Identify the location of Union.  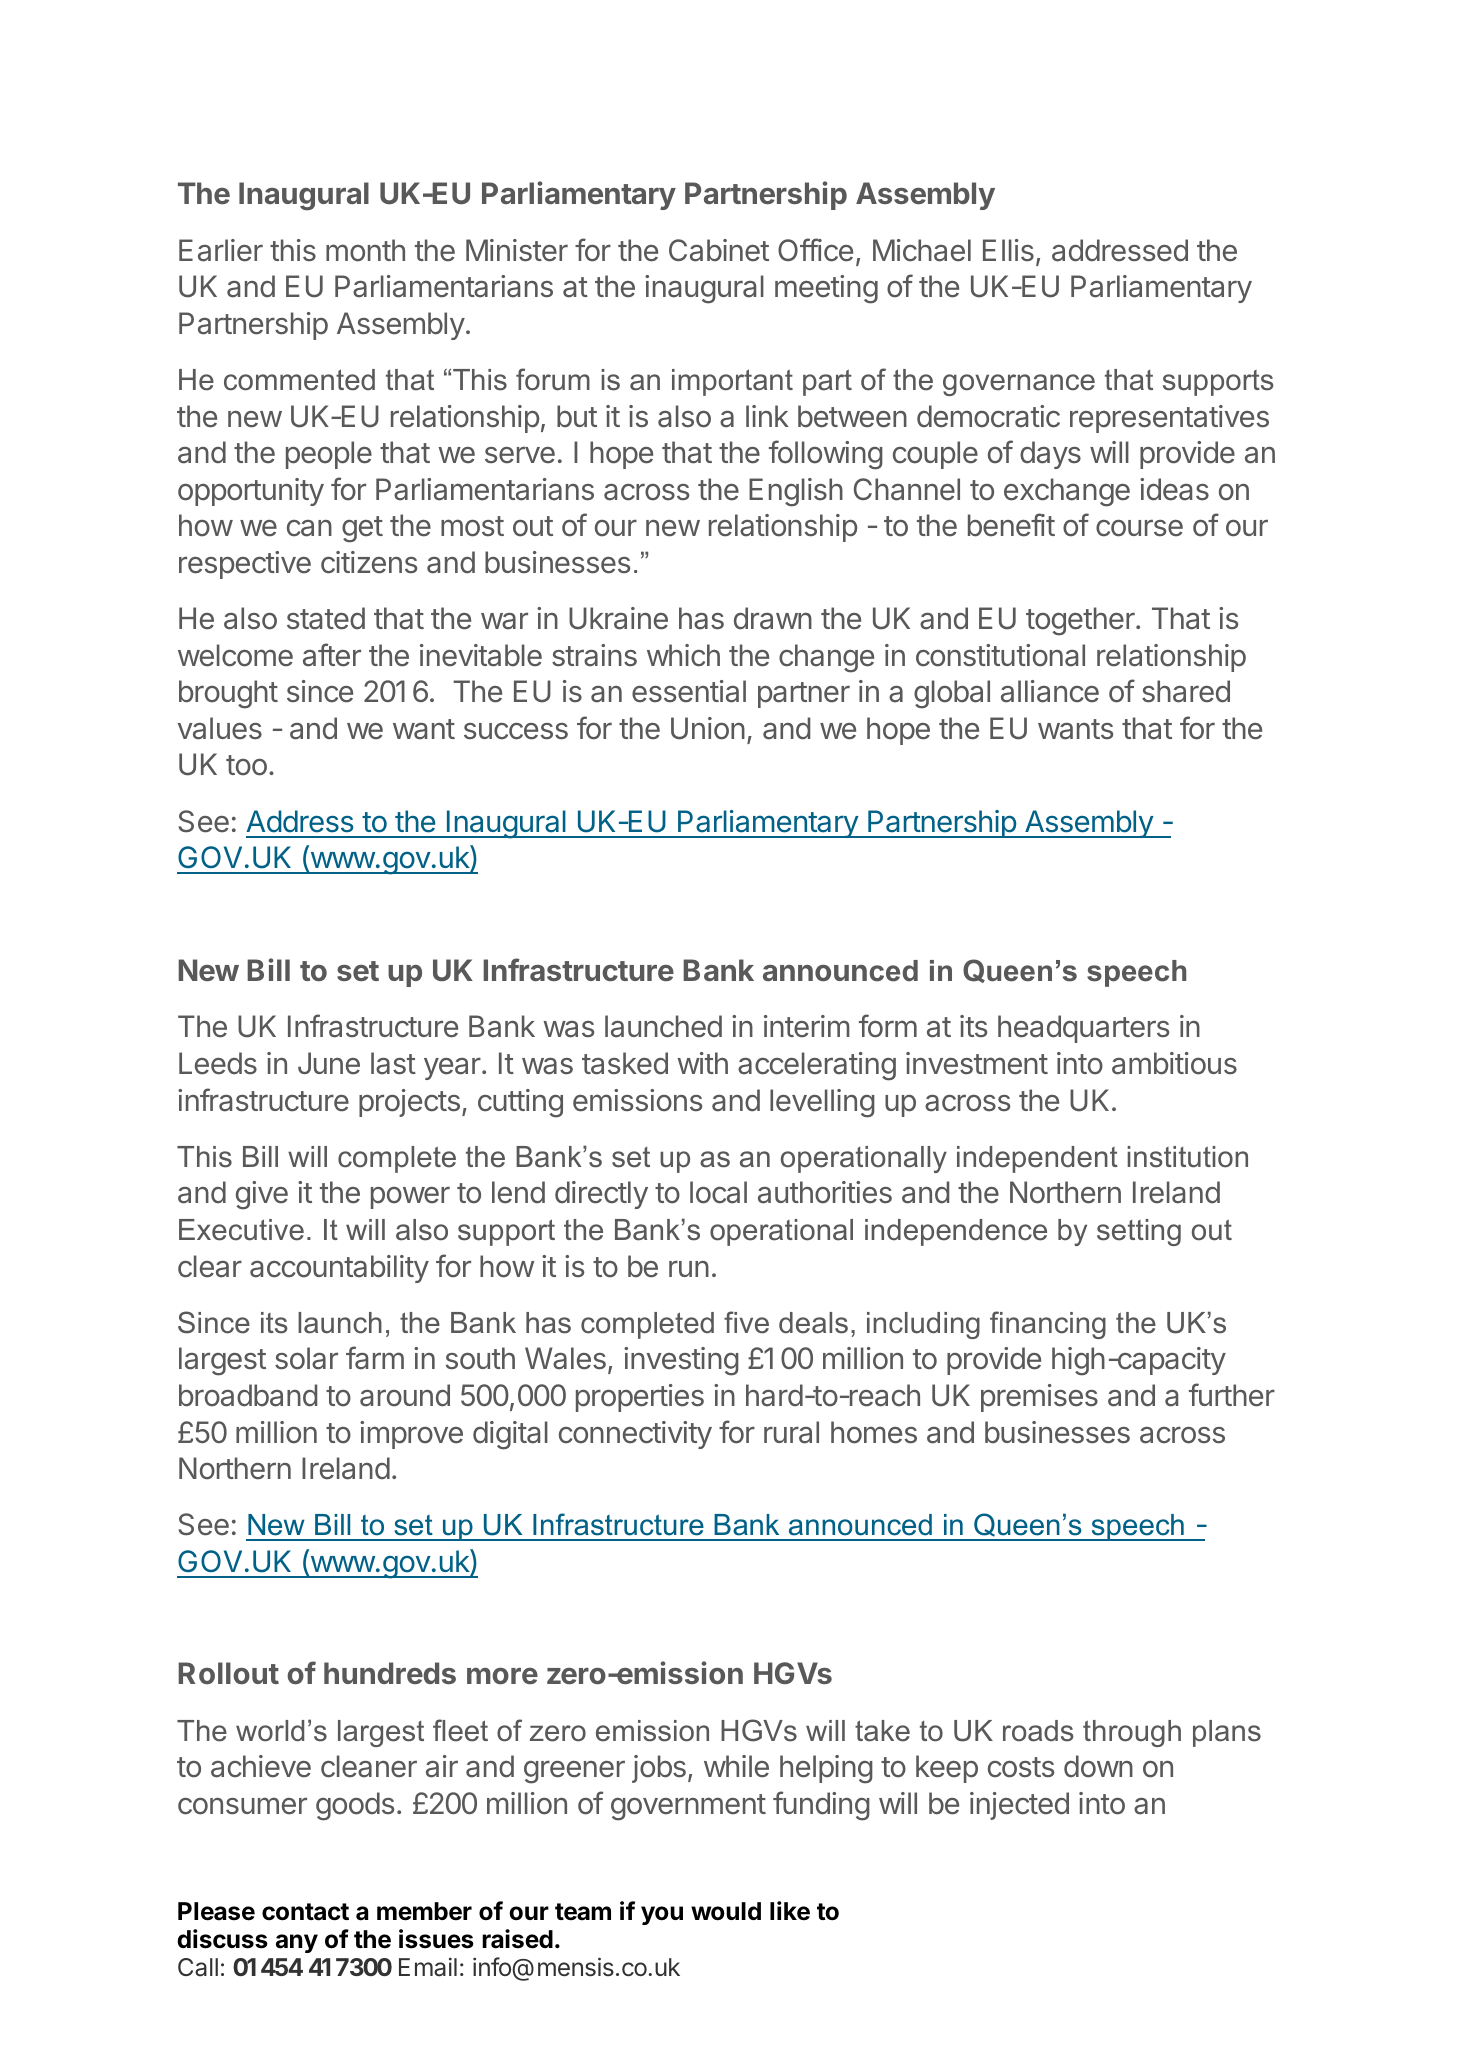
(708, 728).
